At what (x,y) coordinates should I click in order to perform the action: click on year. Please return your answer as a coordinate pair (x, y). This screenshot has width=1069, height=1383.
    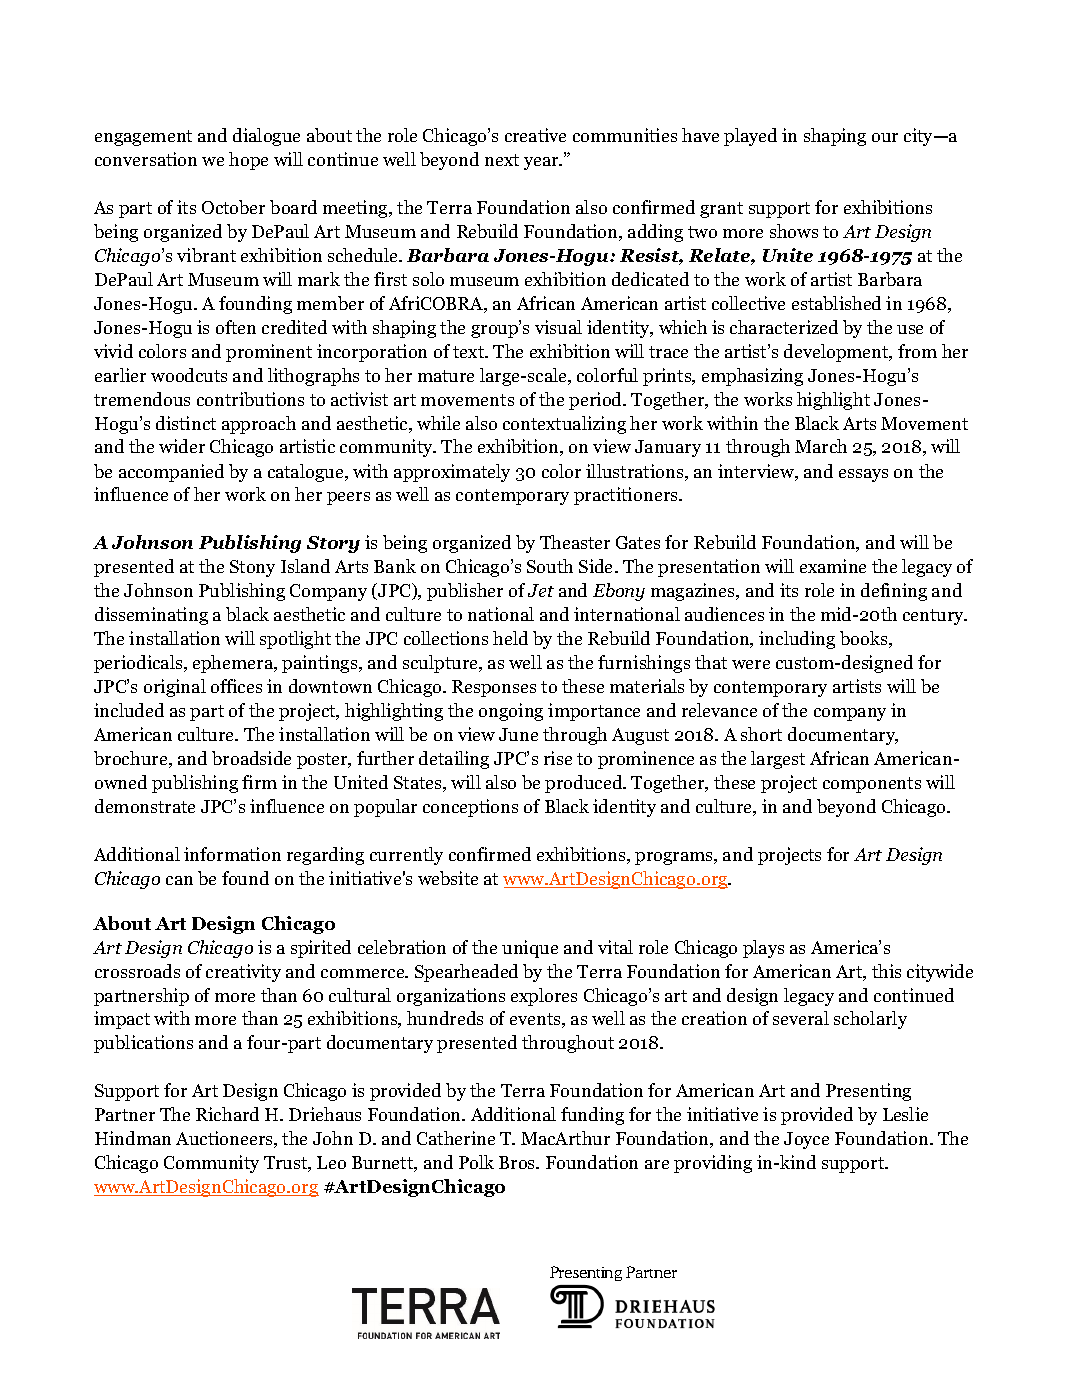
    Looking at the image, I should click on (542, 163).
